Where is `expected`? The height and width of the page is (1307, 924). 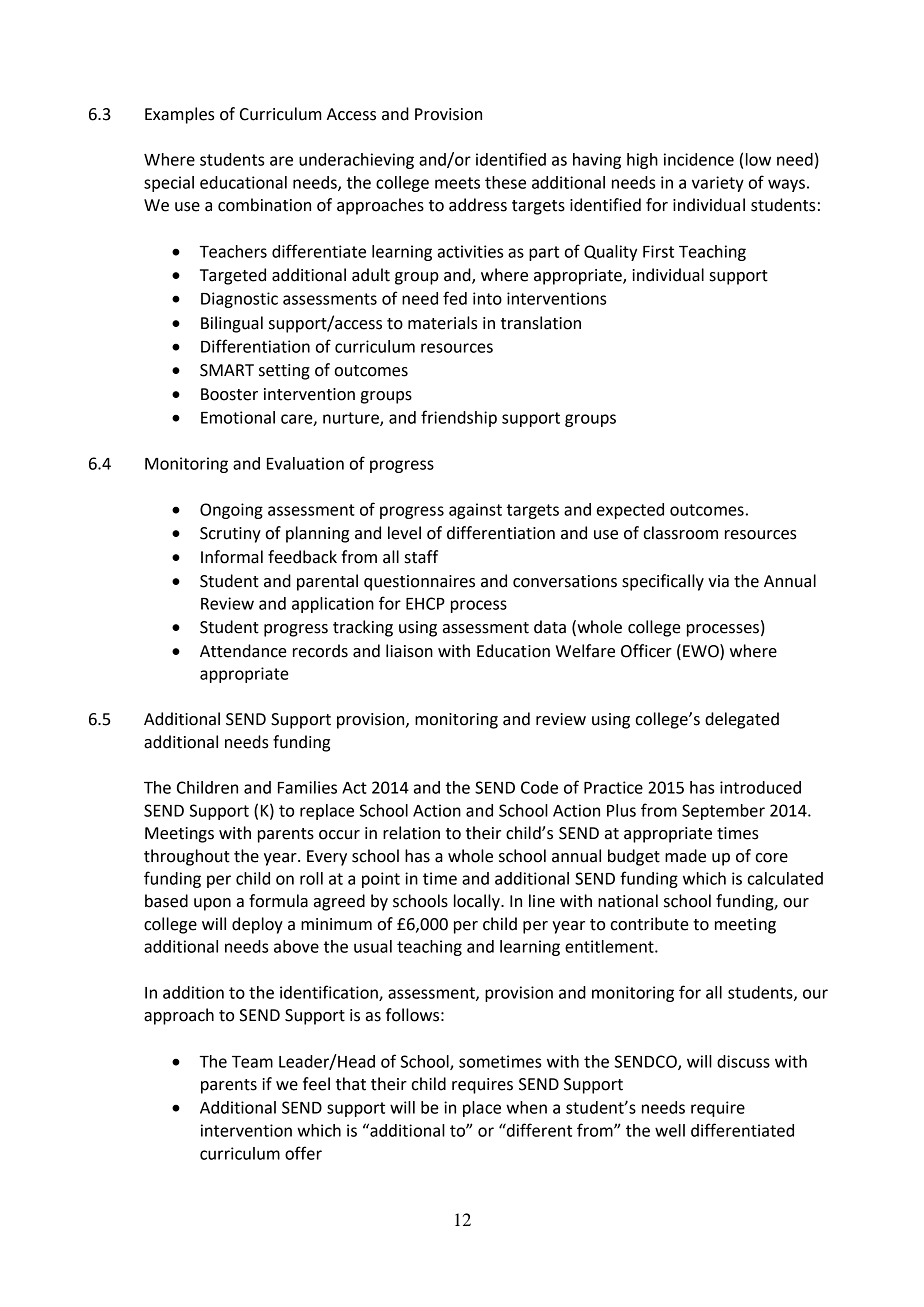
expected is located at coordinates (630, 511).
